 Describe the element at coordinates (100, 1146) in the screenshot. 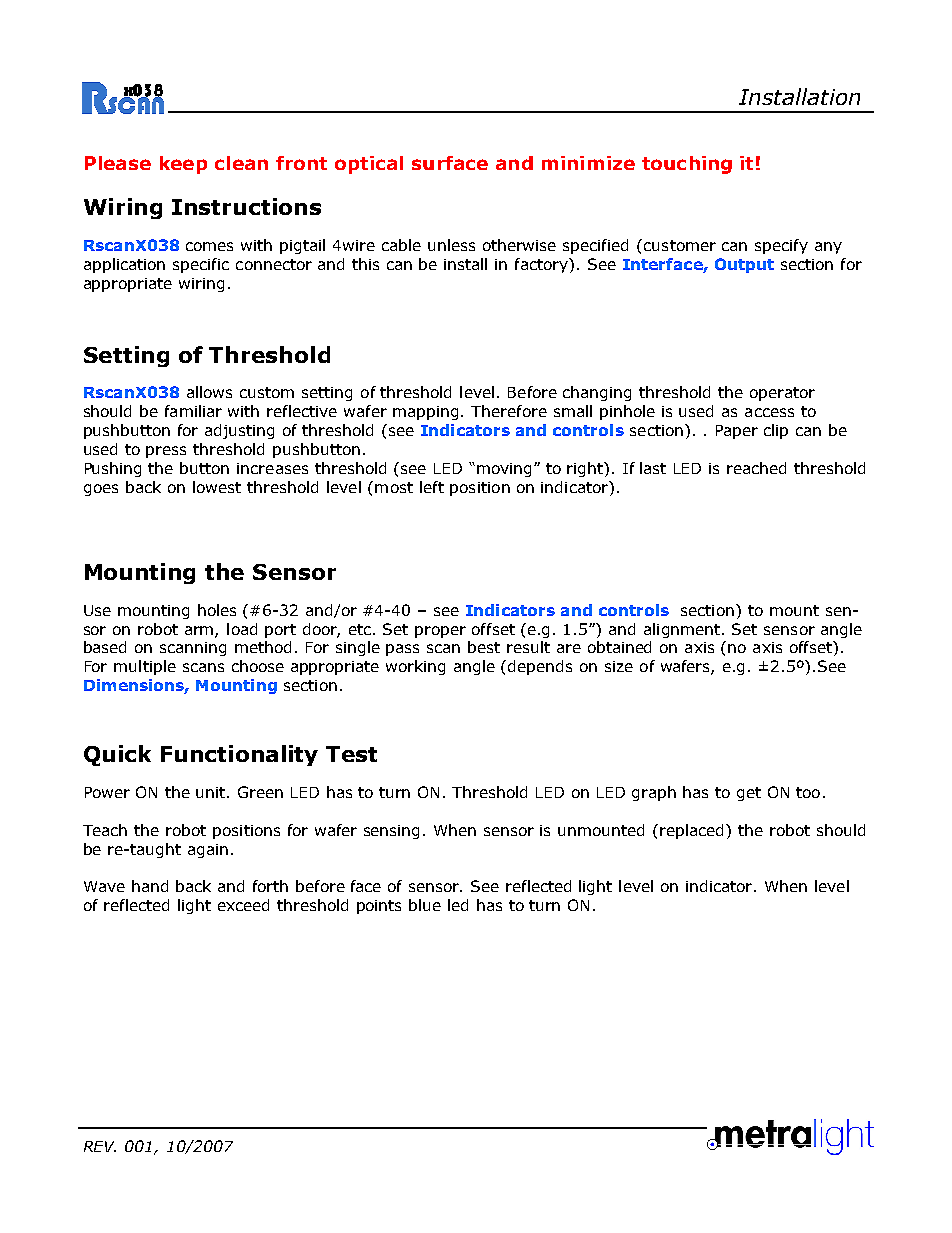

I see `REV` at that location.
